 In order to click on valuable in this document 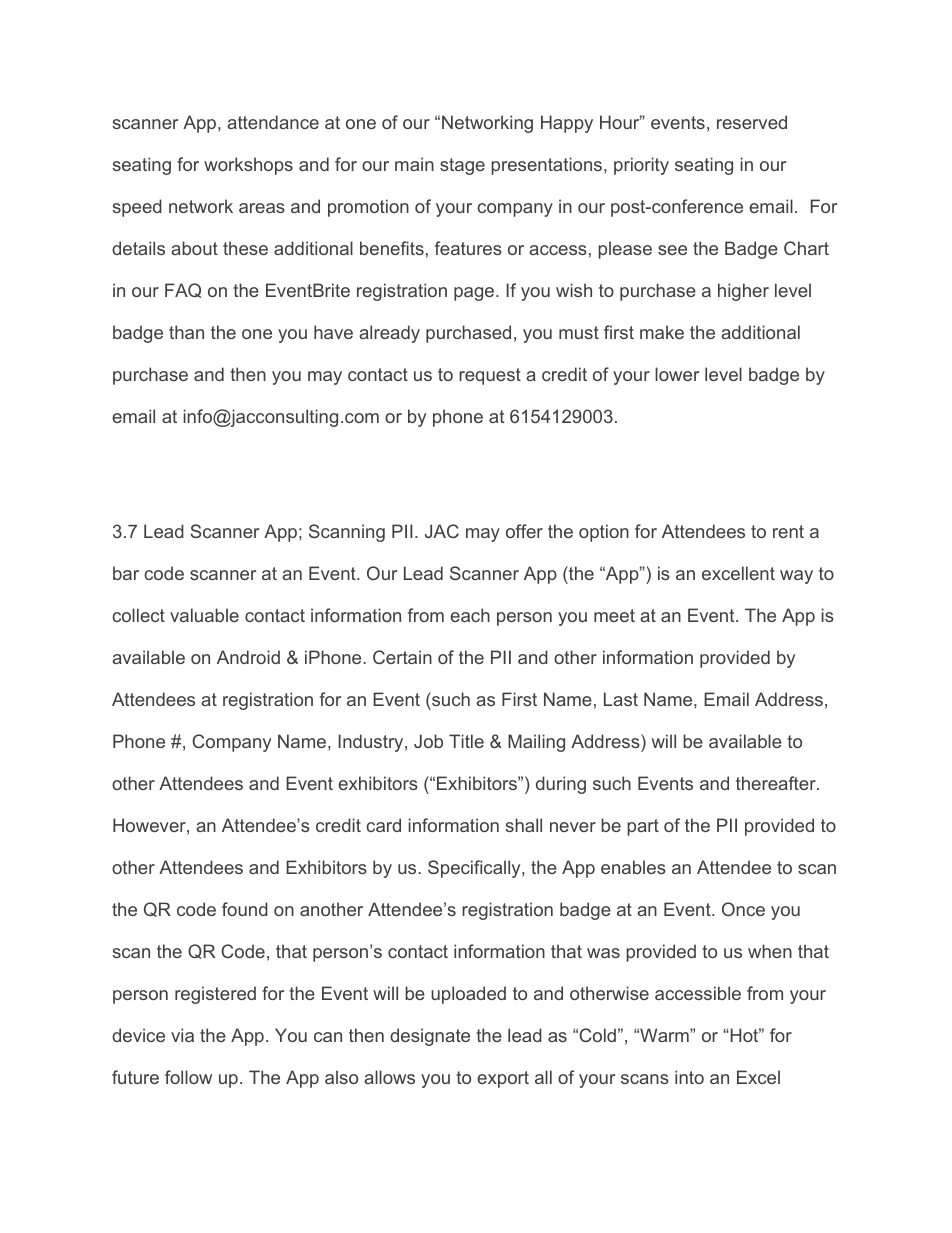, I will do `click(204, 615)`.
